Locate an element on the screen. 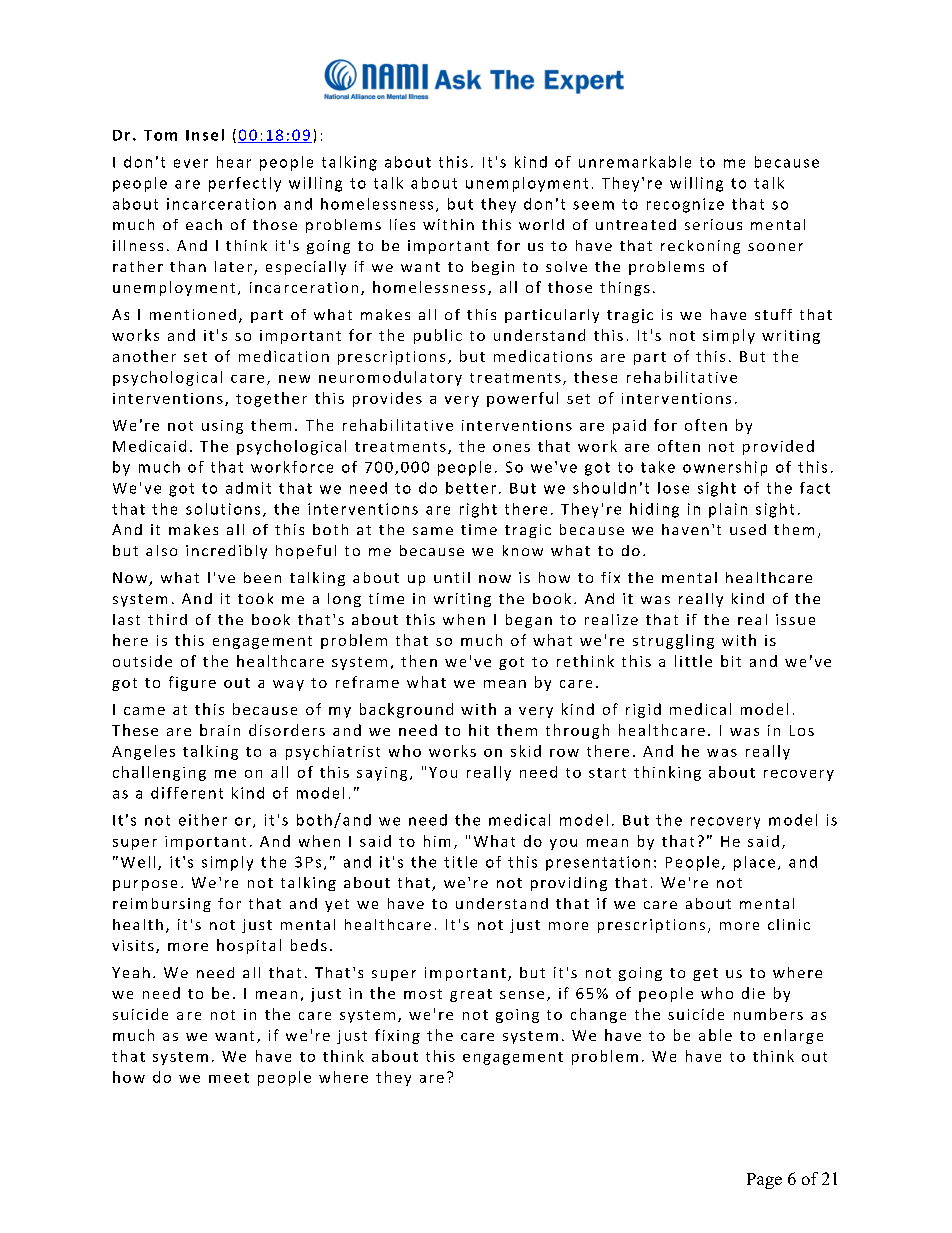  recognize is located at coordinates (685, 205).
